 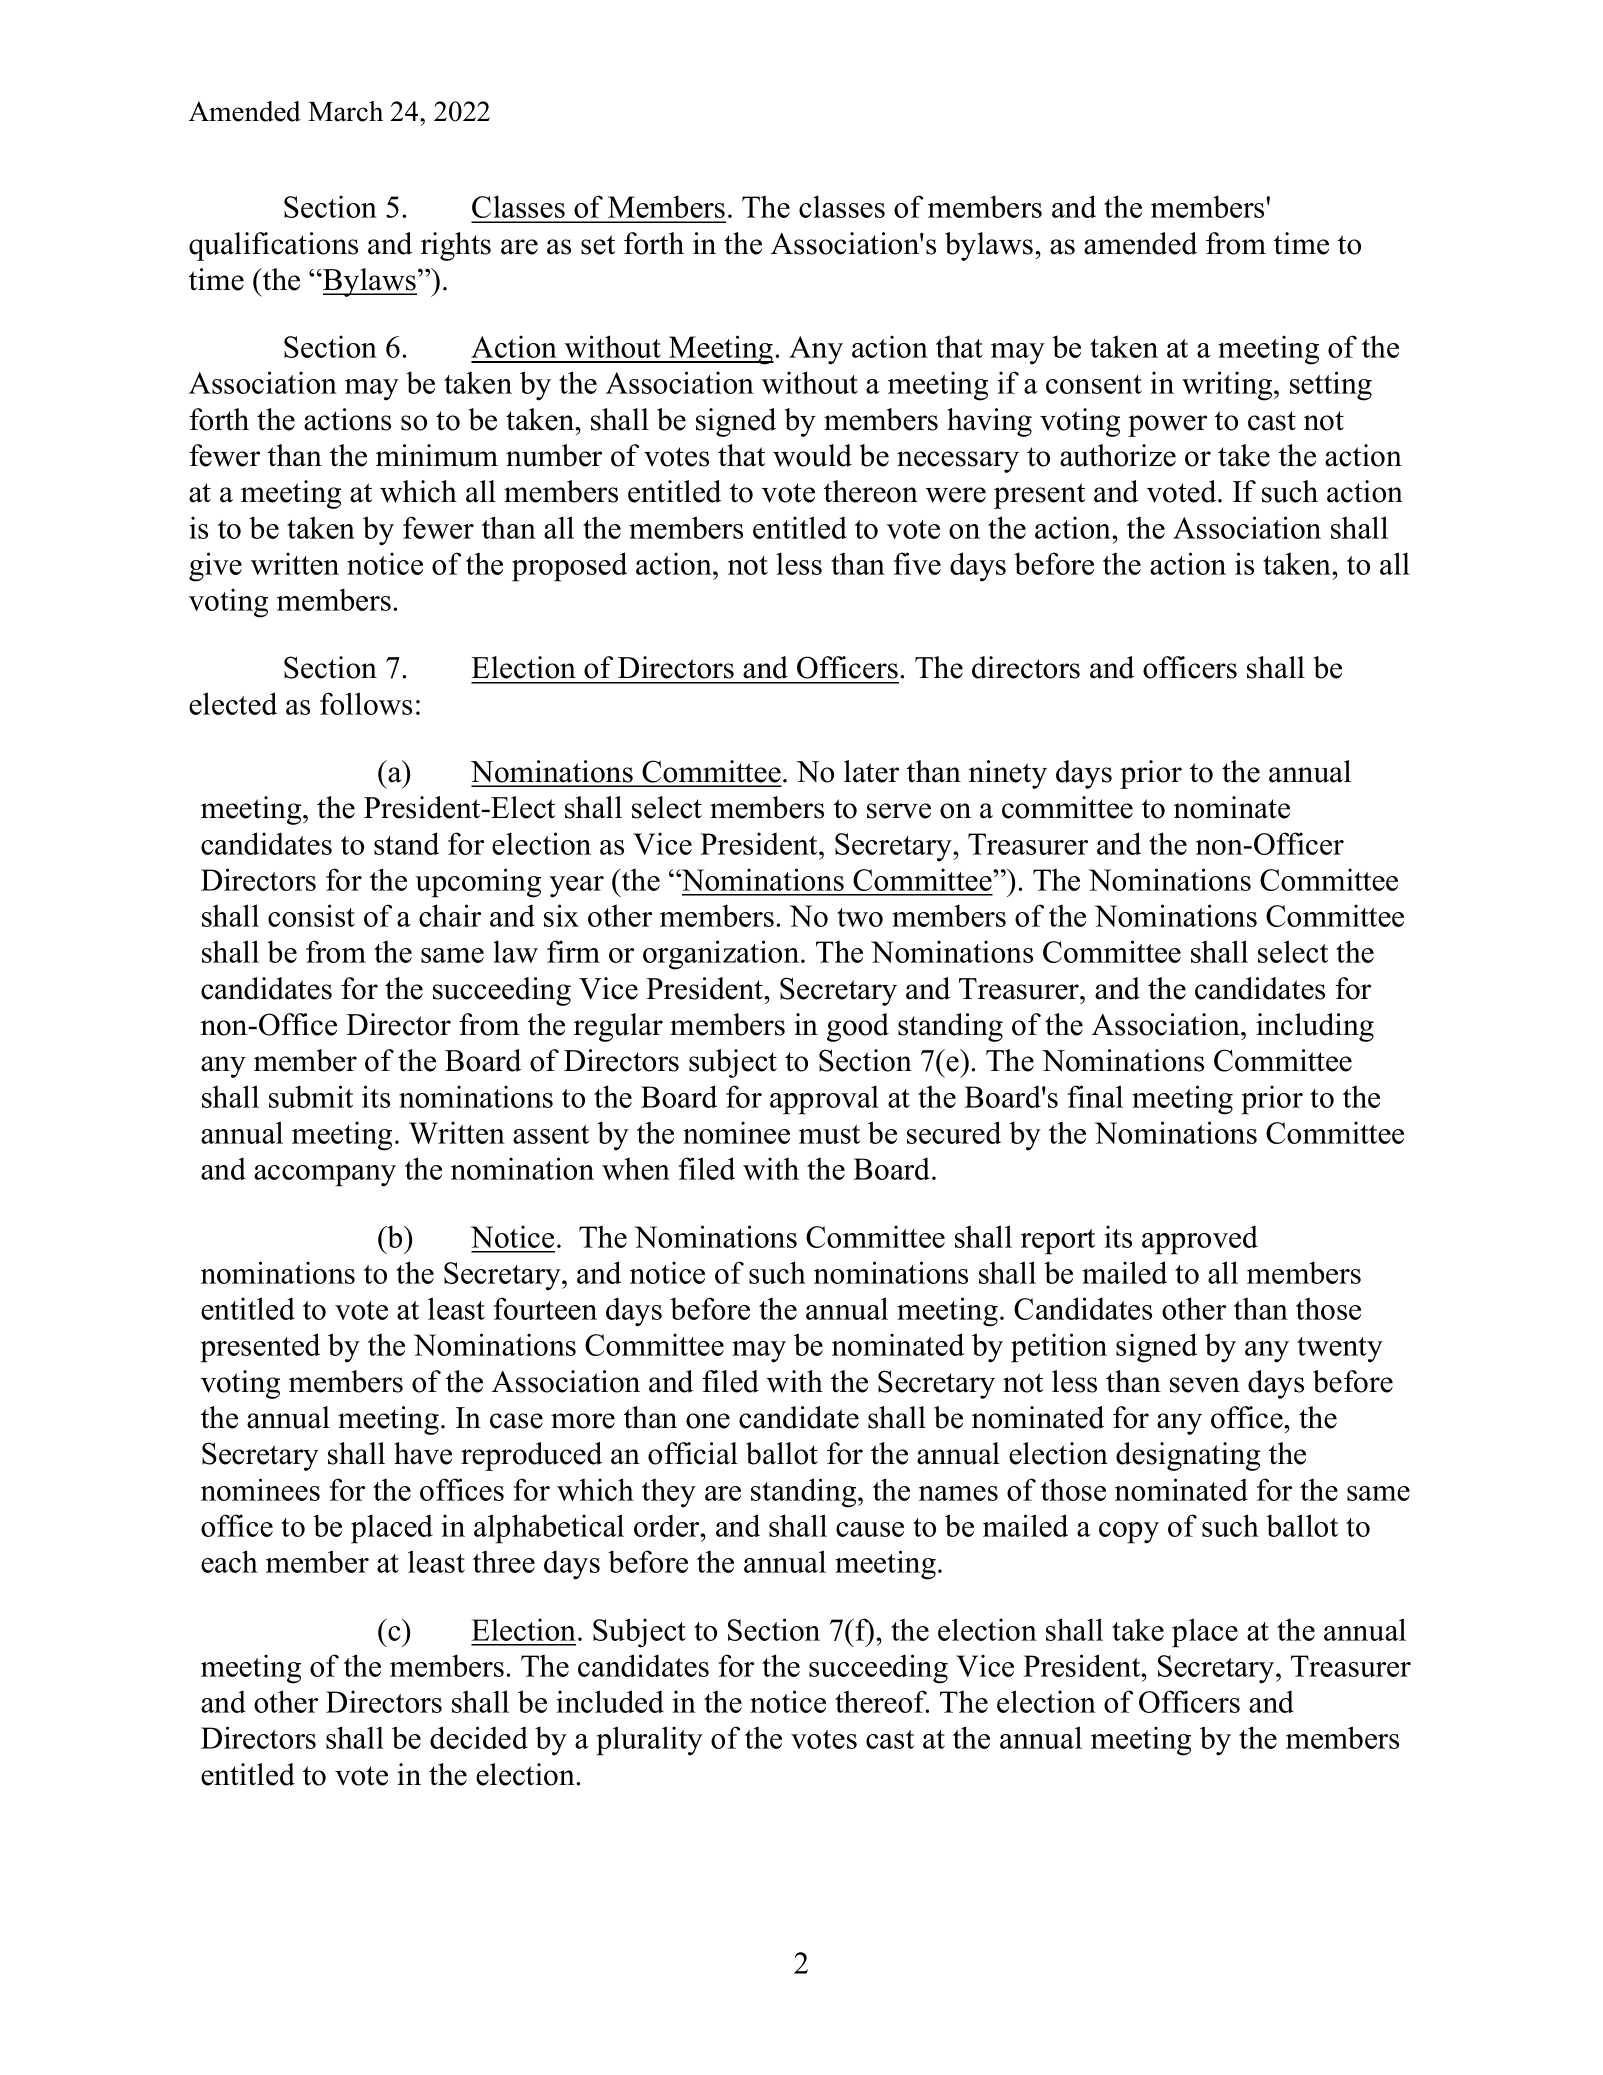 I want to click on thereof, so click(x=882, y=1701).
